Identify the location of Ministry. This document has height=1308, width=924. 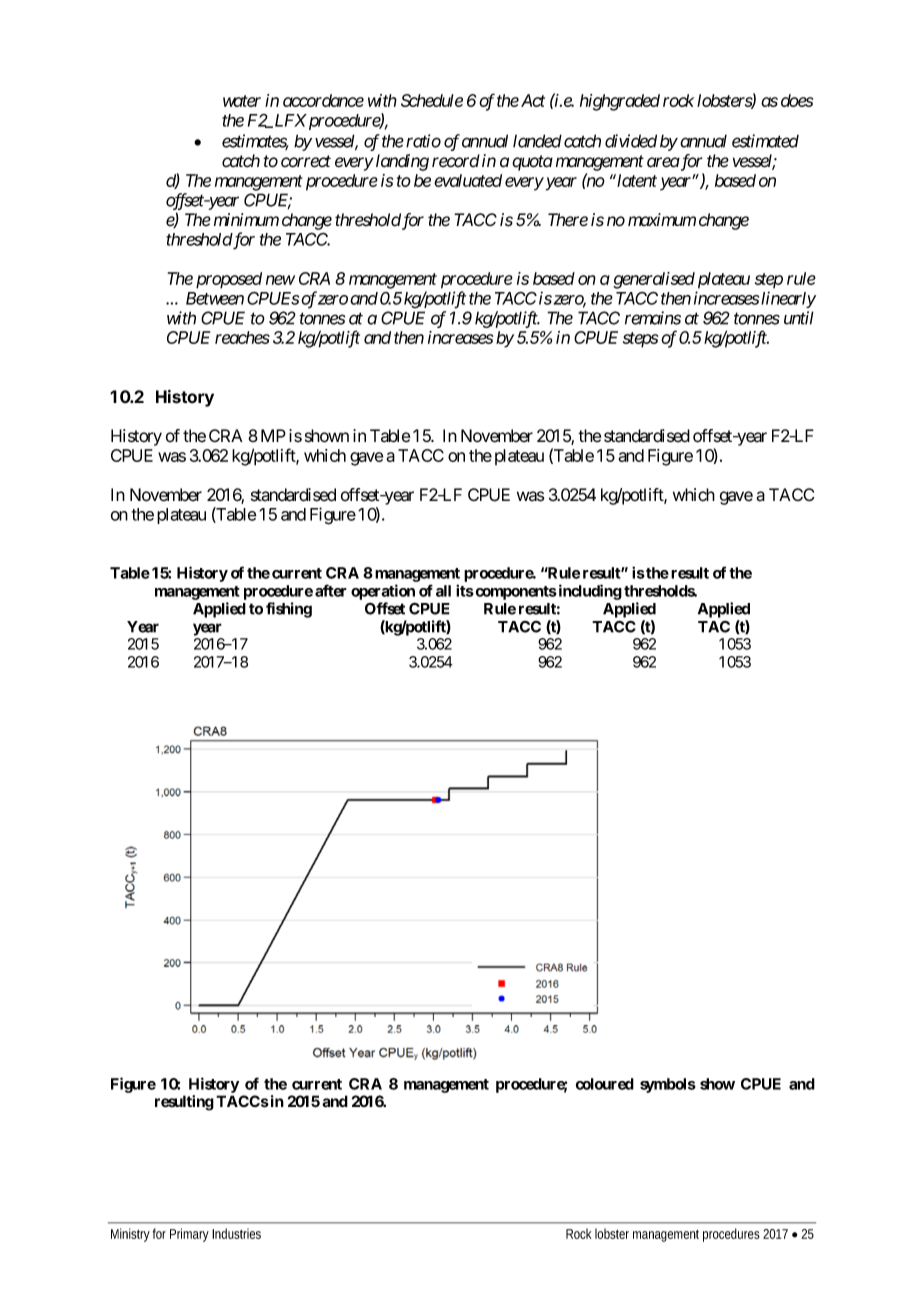
(130, 1235).
